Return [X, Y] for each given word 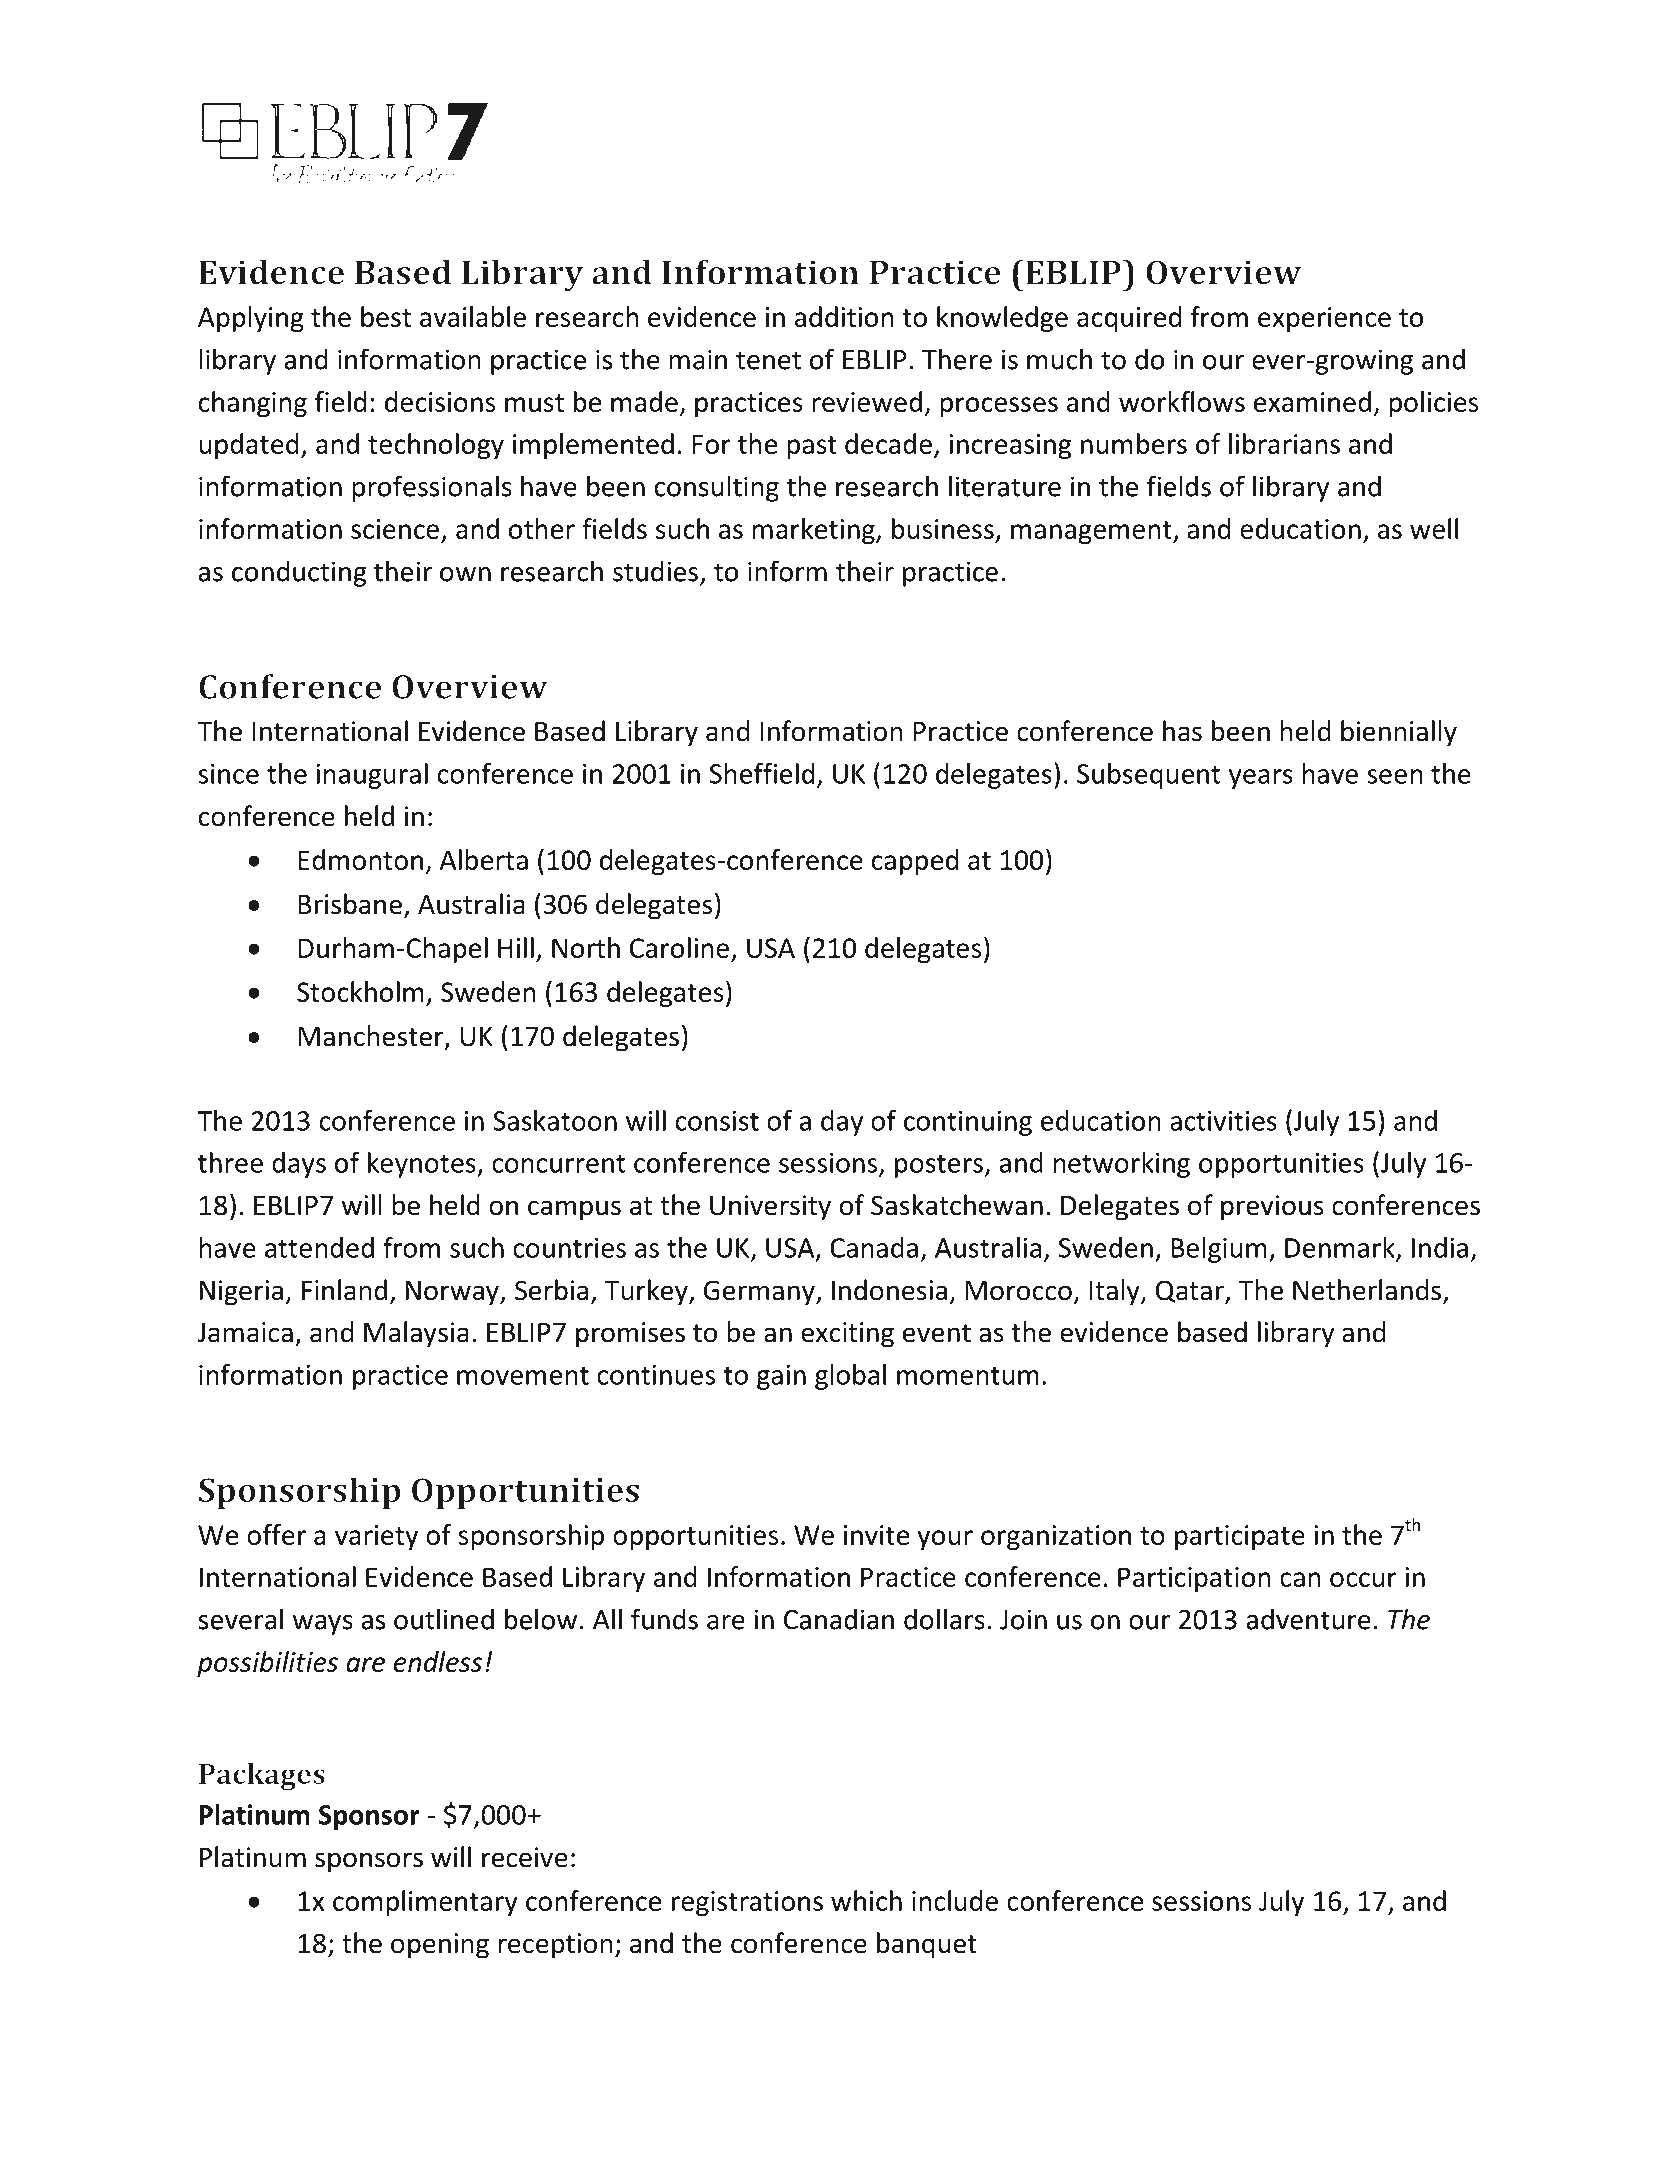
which [866, 1900]
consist [717, 1121]
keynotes [423, 1165]
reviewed [867, 401]
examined [1312, 401]
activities [1223, 1121]
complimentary [425, 1903]
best [386, 316]
